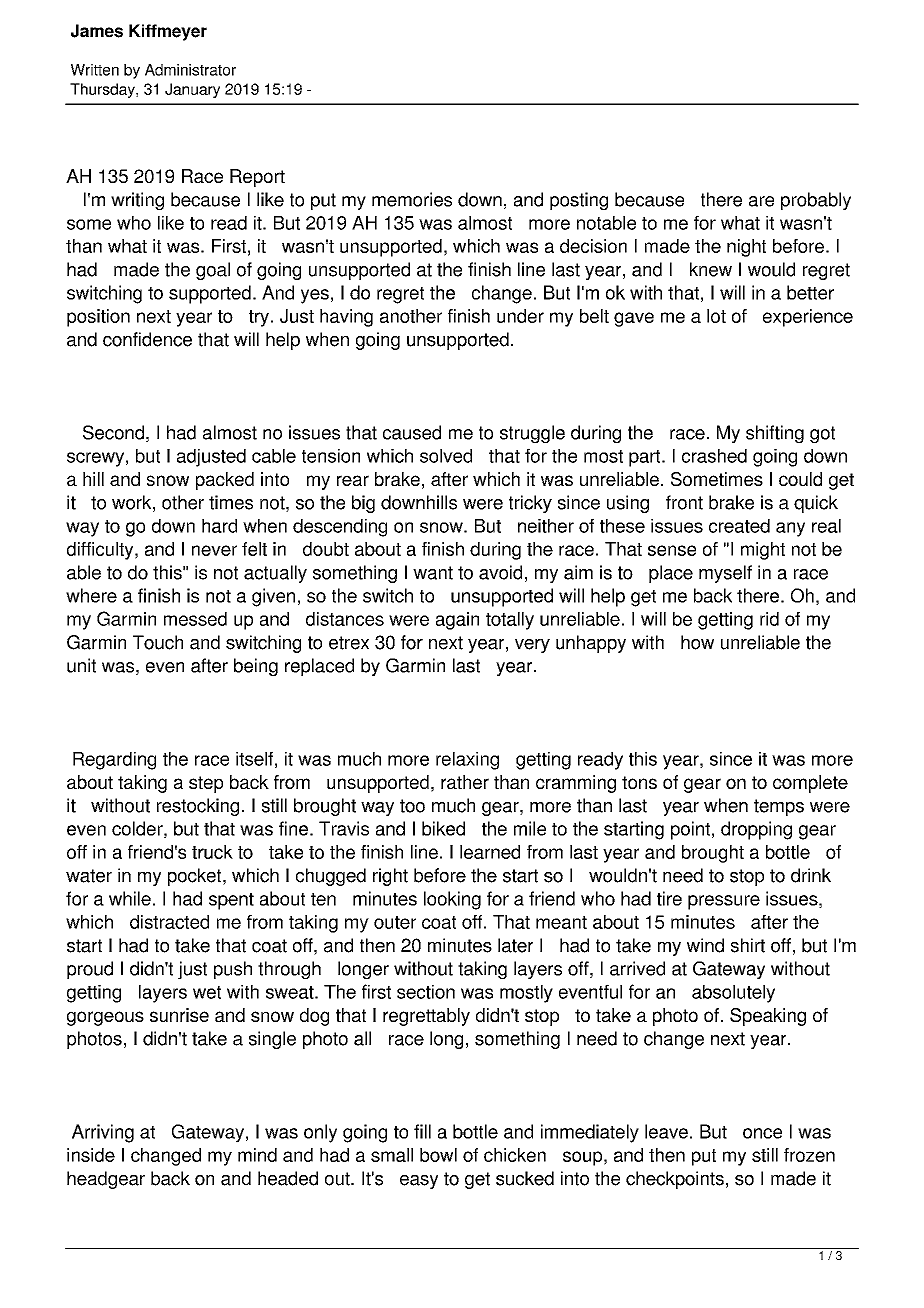 This image has width=924, height=1308. Describe the element at coordinates (457, 621) in the image. I see `again` at that location.
